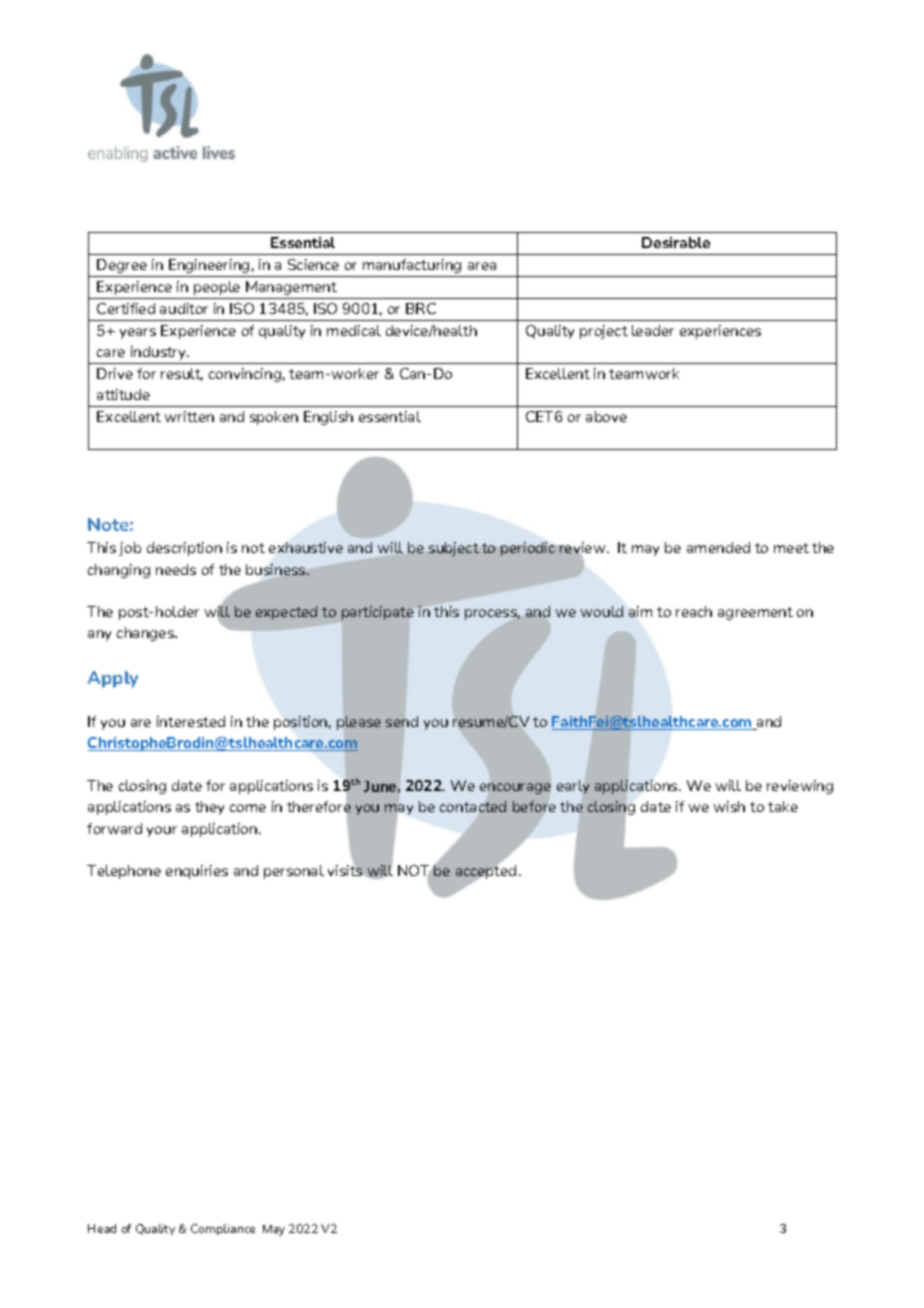 The height and width of the document is (1308, 924). Describe the element at coordinates (454, 549) in the document. I see `subject` at that location.
